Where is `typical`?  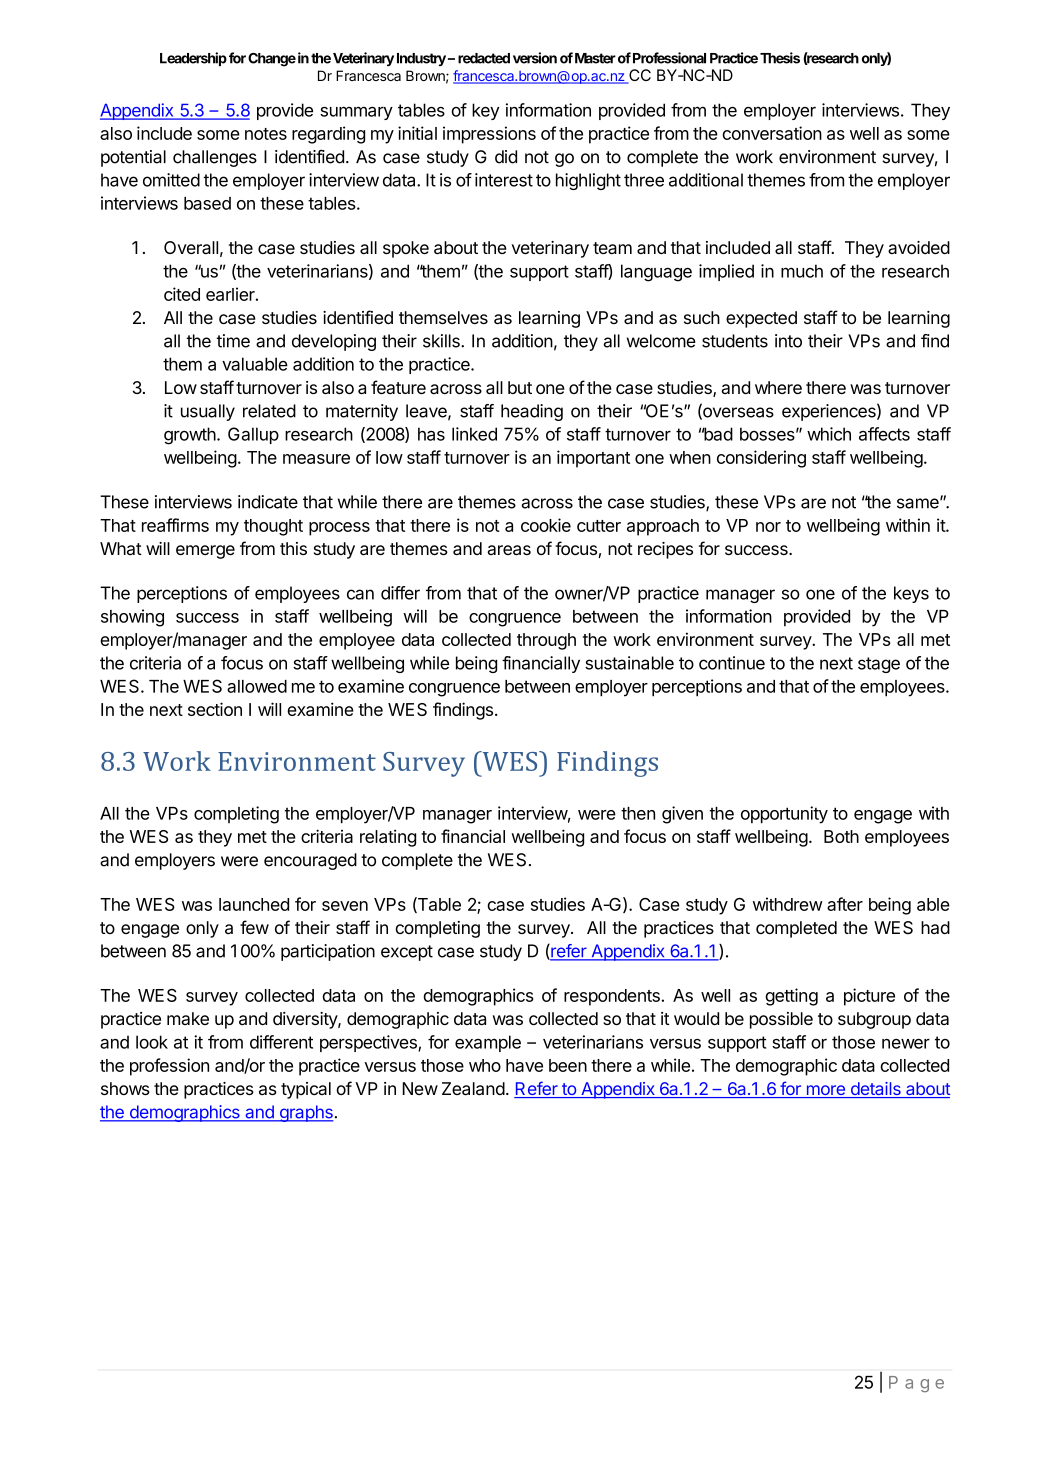
typical is located at coordinates (306, 1090).
